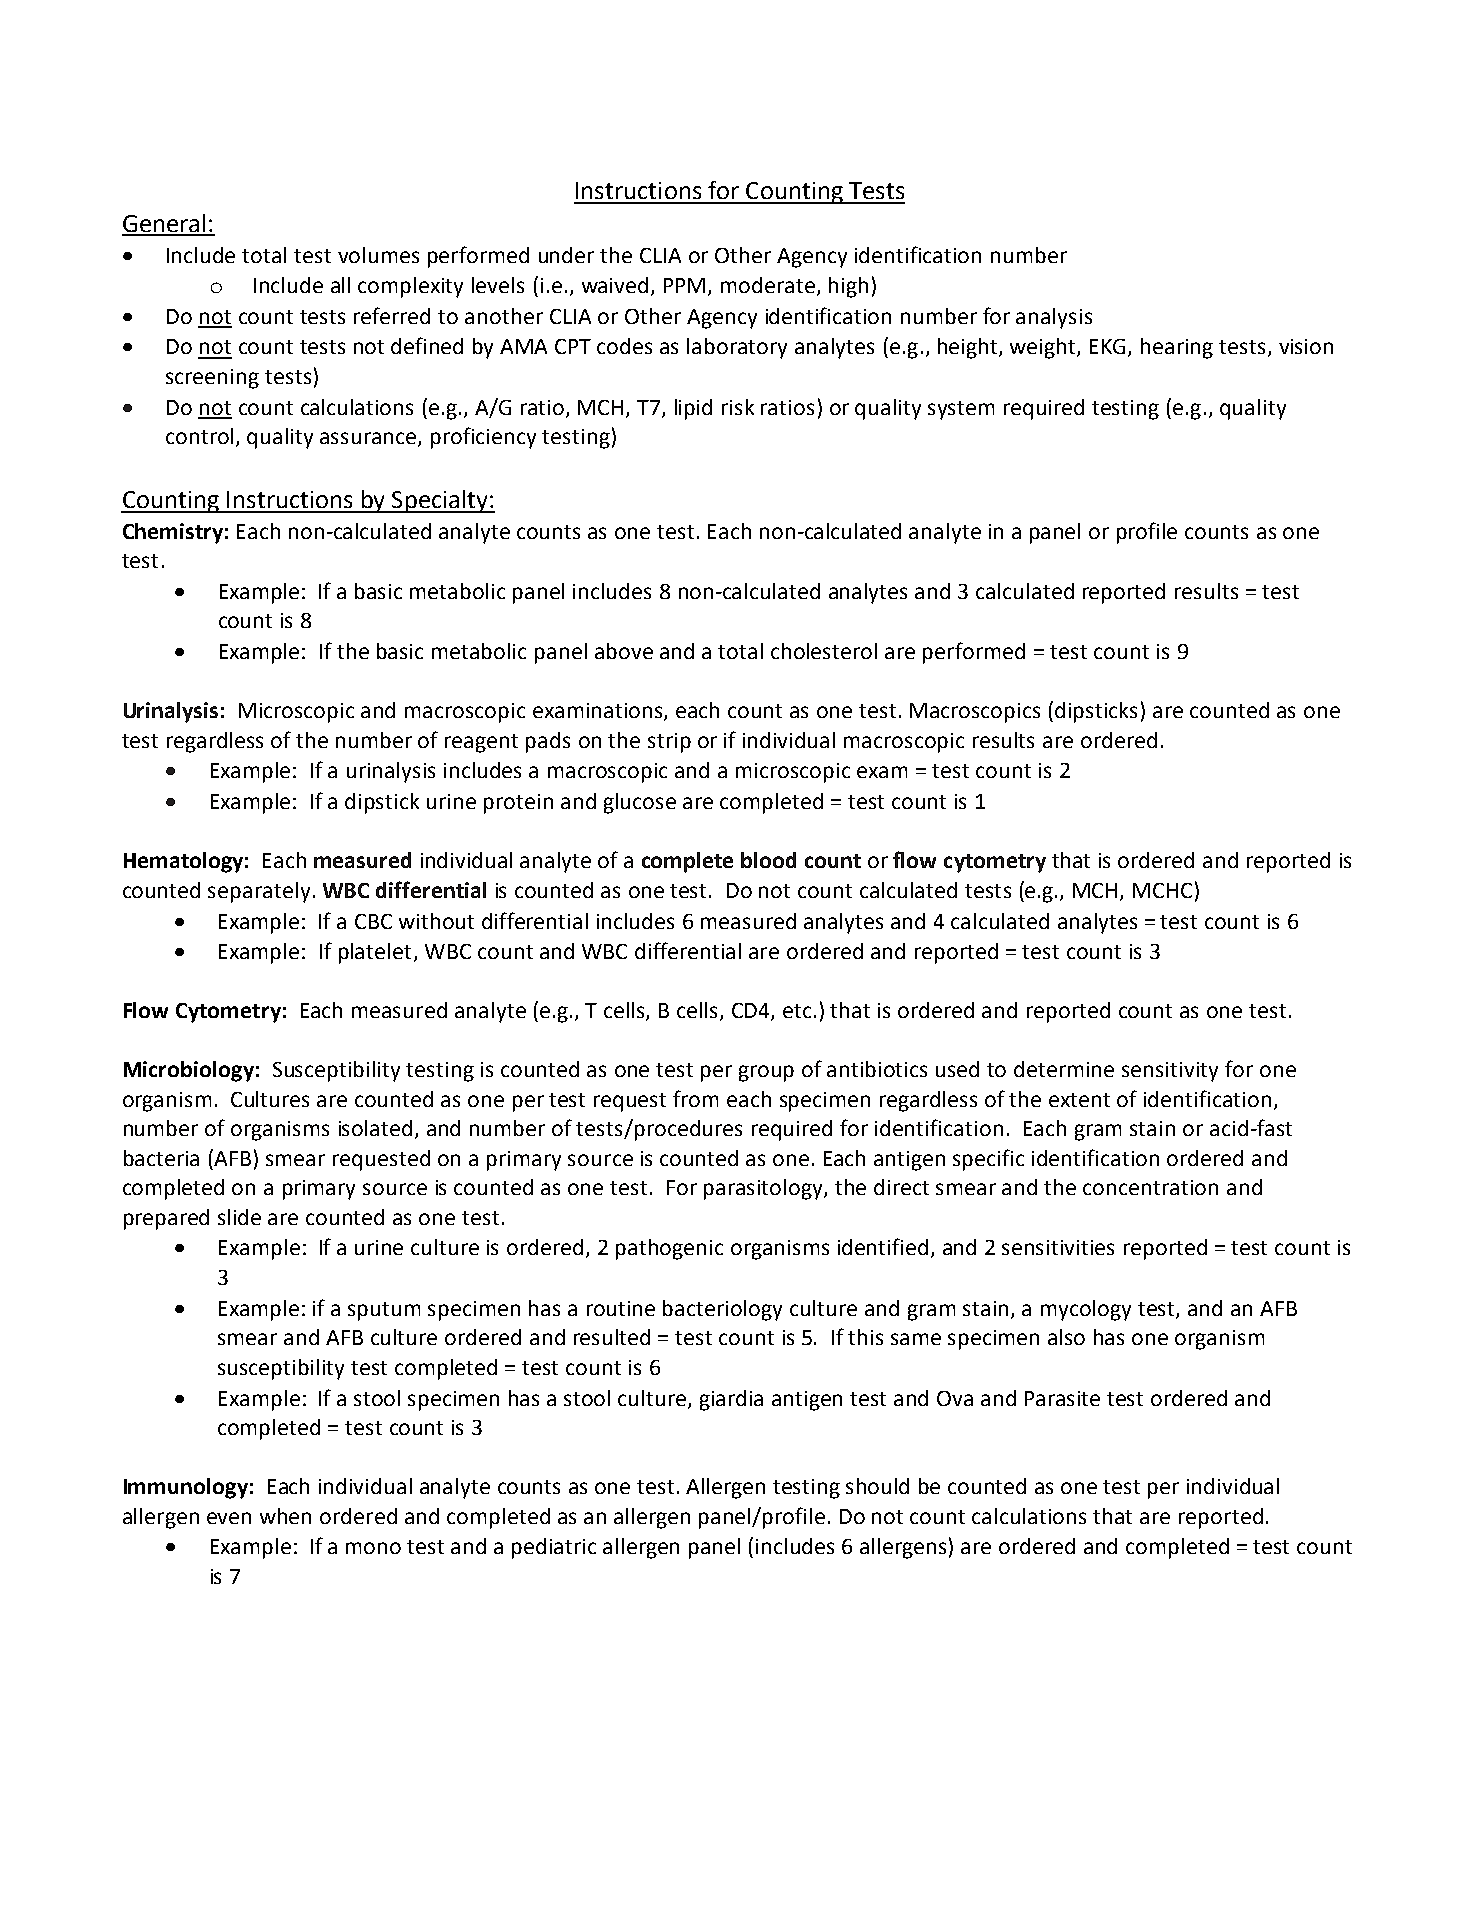  What do you see at coordinates (239, 1217) in the image?
I see `slide` at bounding box center [239, 1217].
